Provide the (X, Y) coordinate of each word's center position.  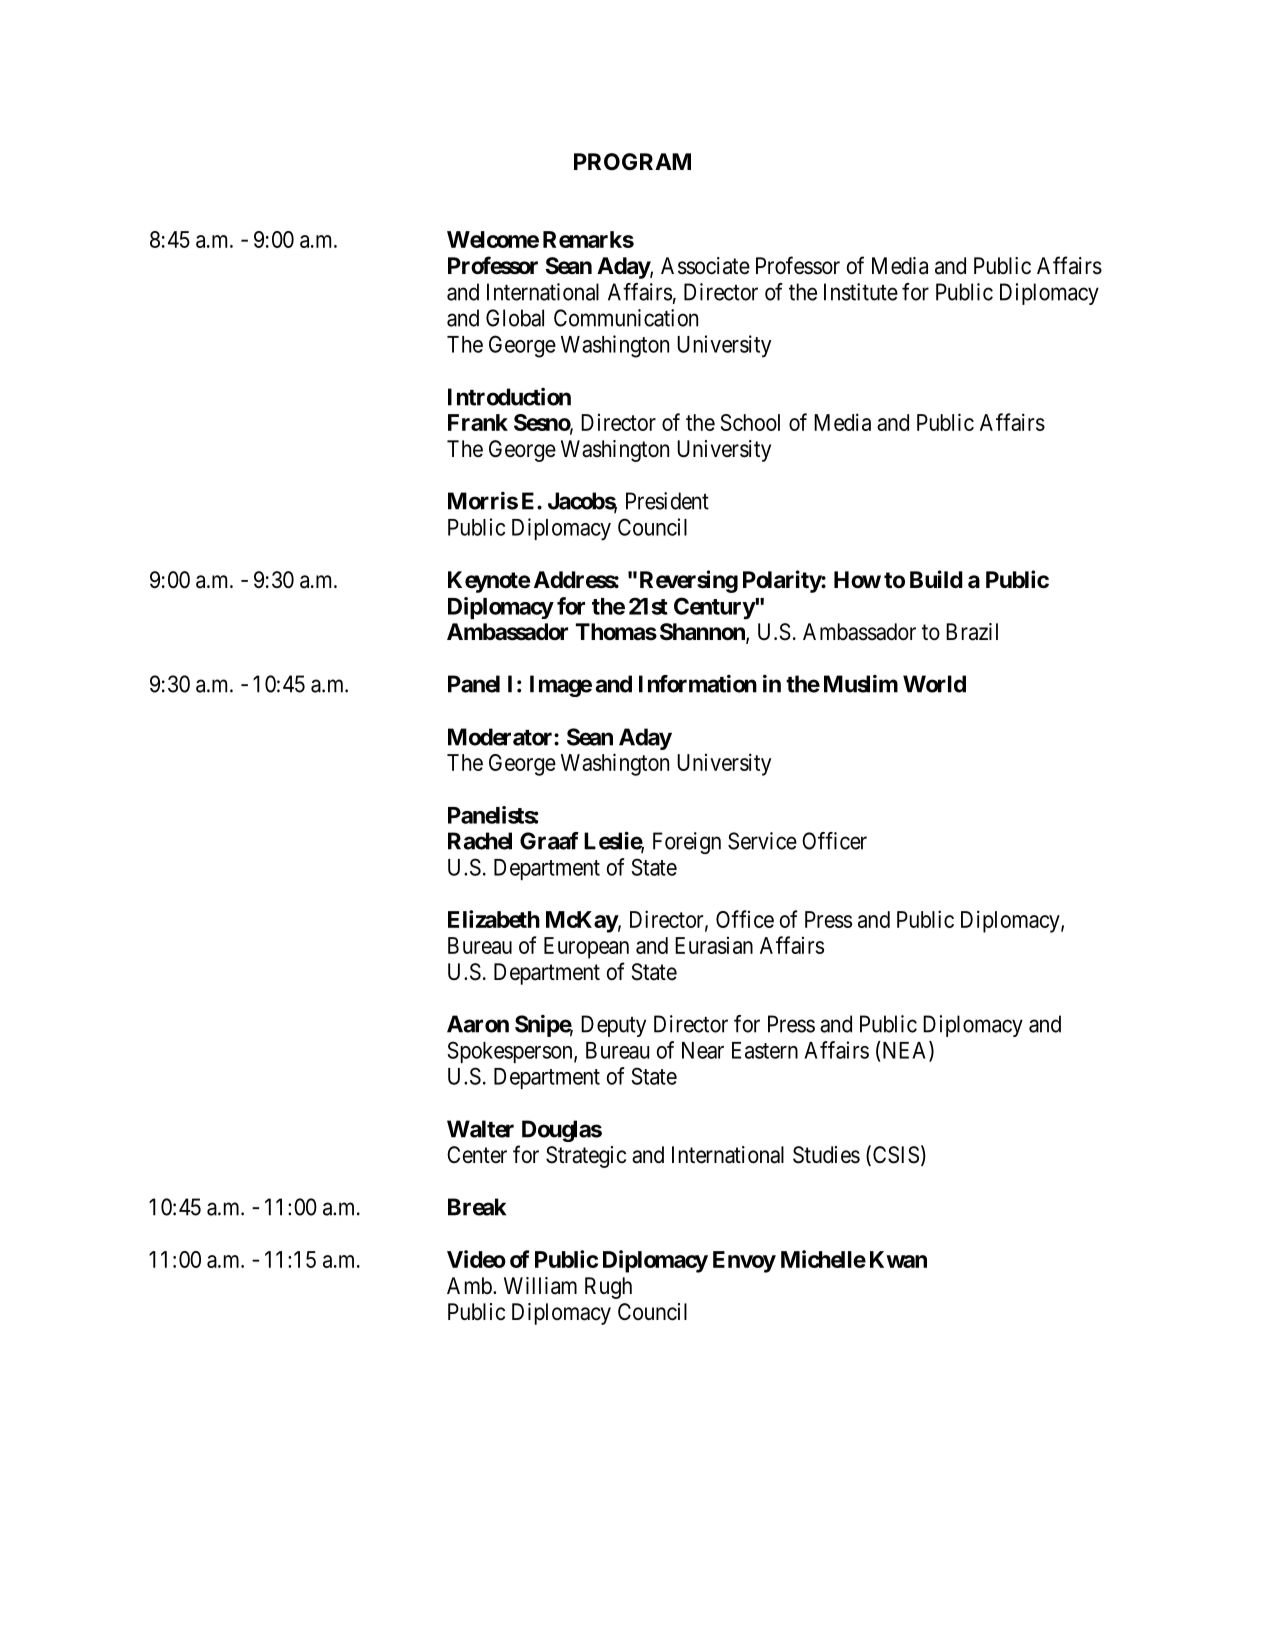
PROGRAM (632, 161)
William (540, 1286)
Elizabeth (494, 919)
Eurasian (714, 945)
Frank (478, 422)
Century (715, 608)
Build (936, 579)
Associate (705, 266)
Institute (861, 292)
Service (762, 841)
